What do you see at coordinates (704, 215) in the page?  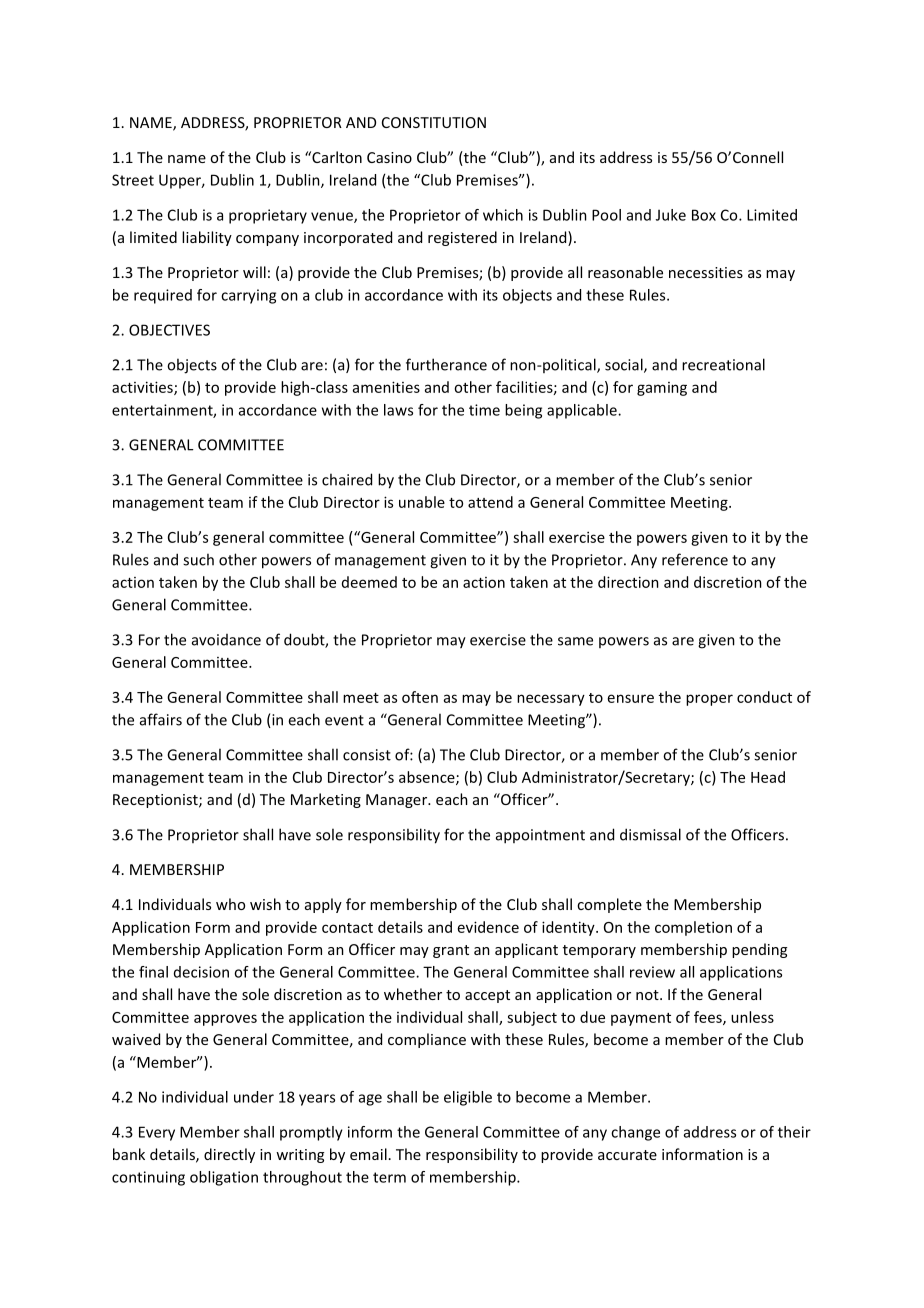 I see `Box` at bounding box center [704, 215].
